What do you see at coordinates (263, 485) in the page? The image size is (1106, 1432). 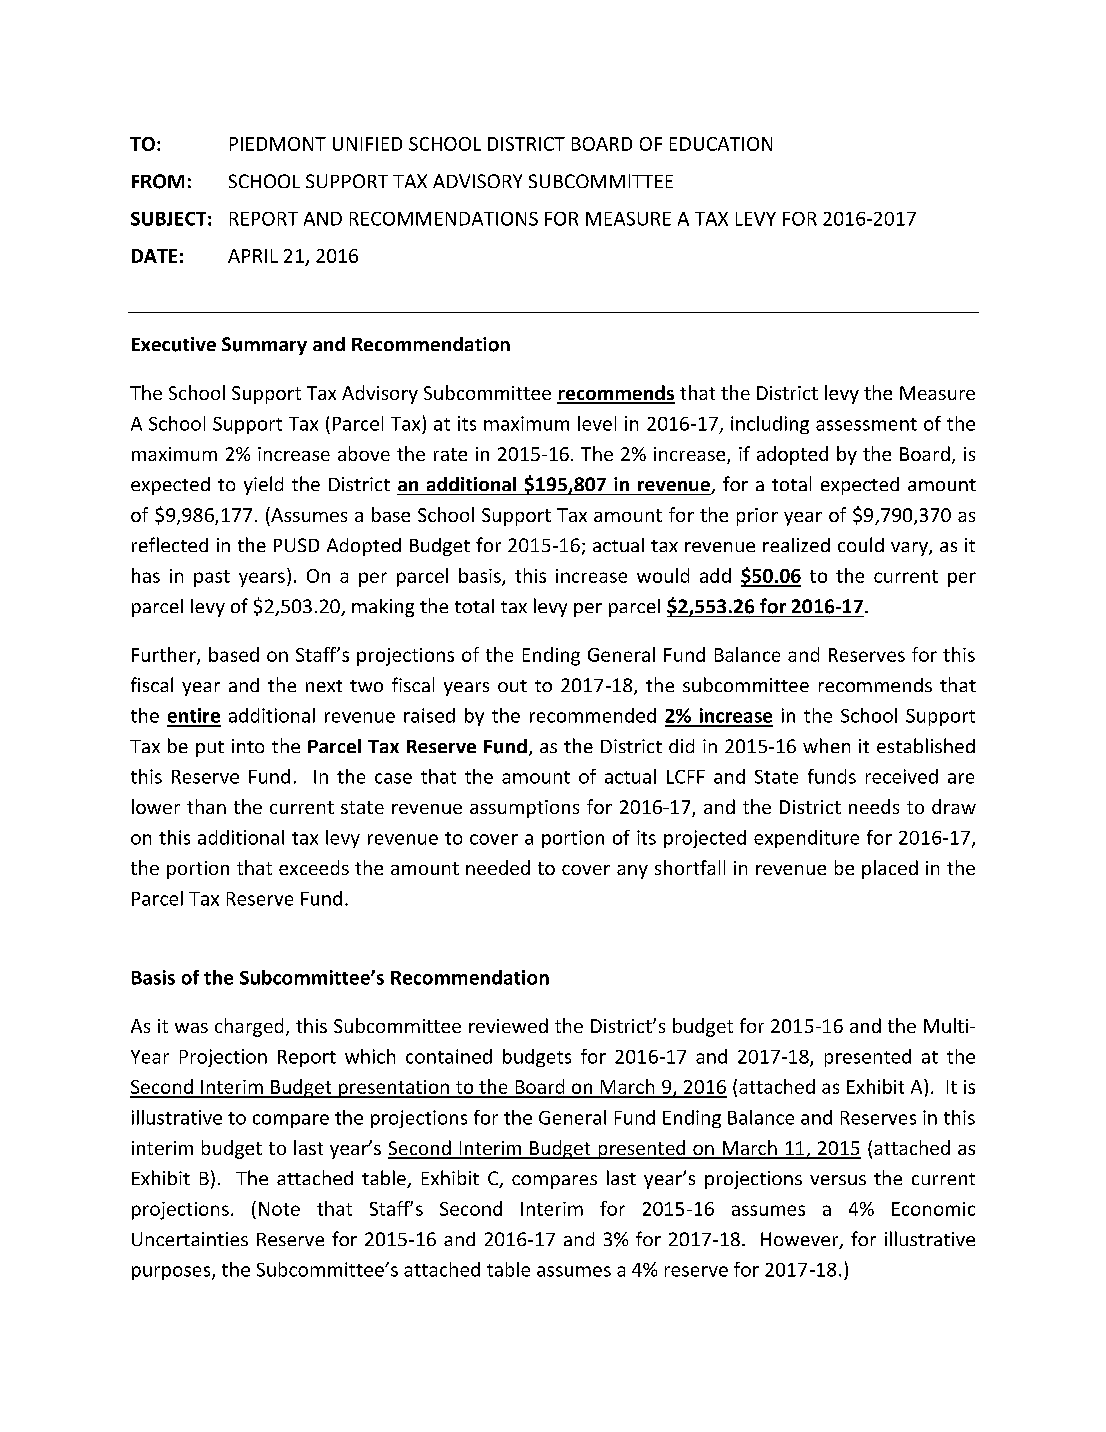 I see `yield` at bounding box center [263, 485].
